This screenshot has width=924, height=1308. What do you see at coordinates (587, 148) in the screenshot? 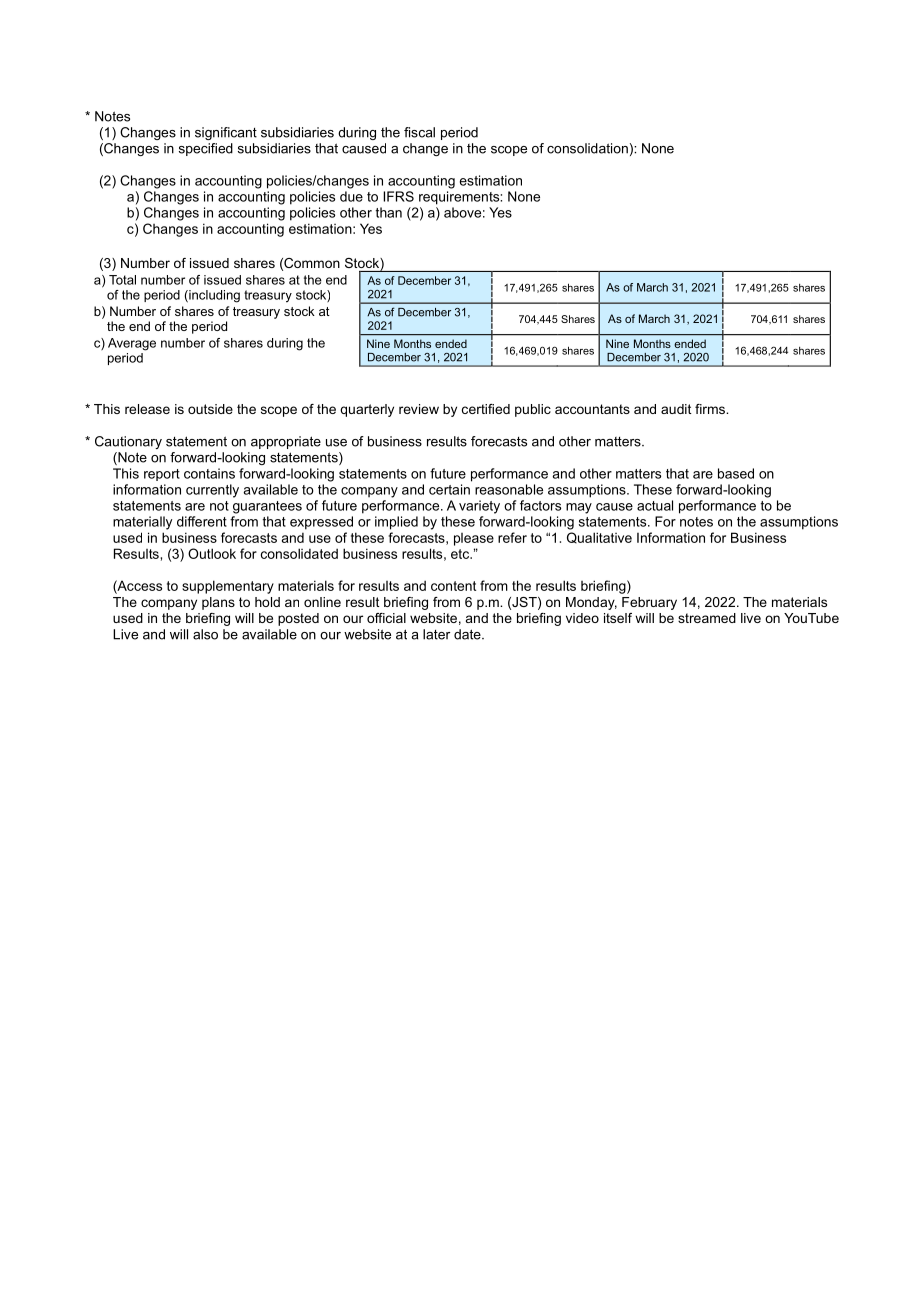
I see `consolidation` at bounding box center [587, 148].
